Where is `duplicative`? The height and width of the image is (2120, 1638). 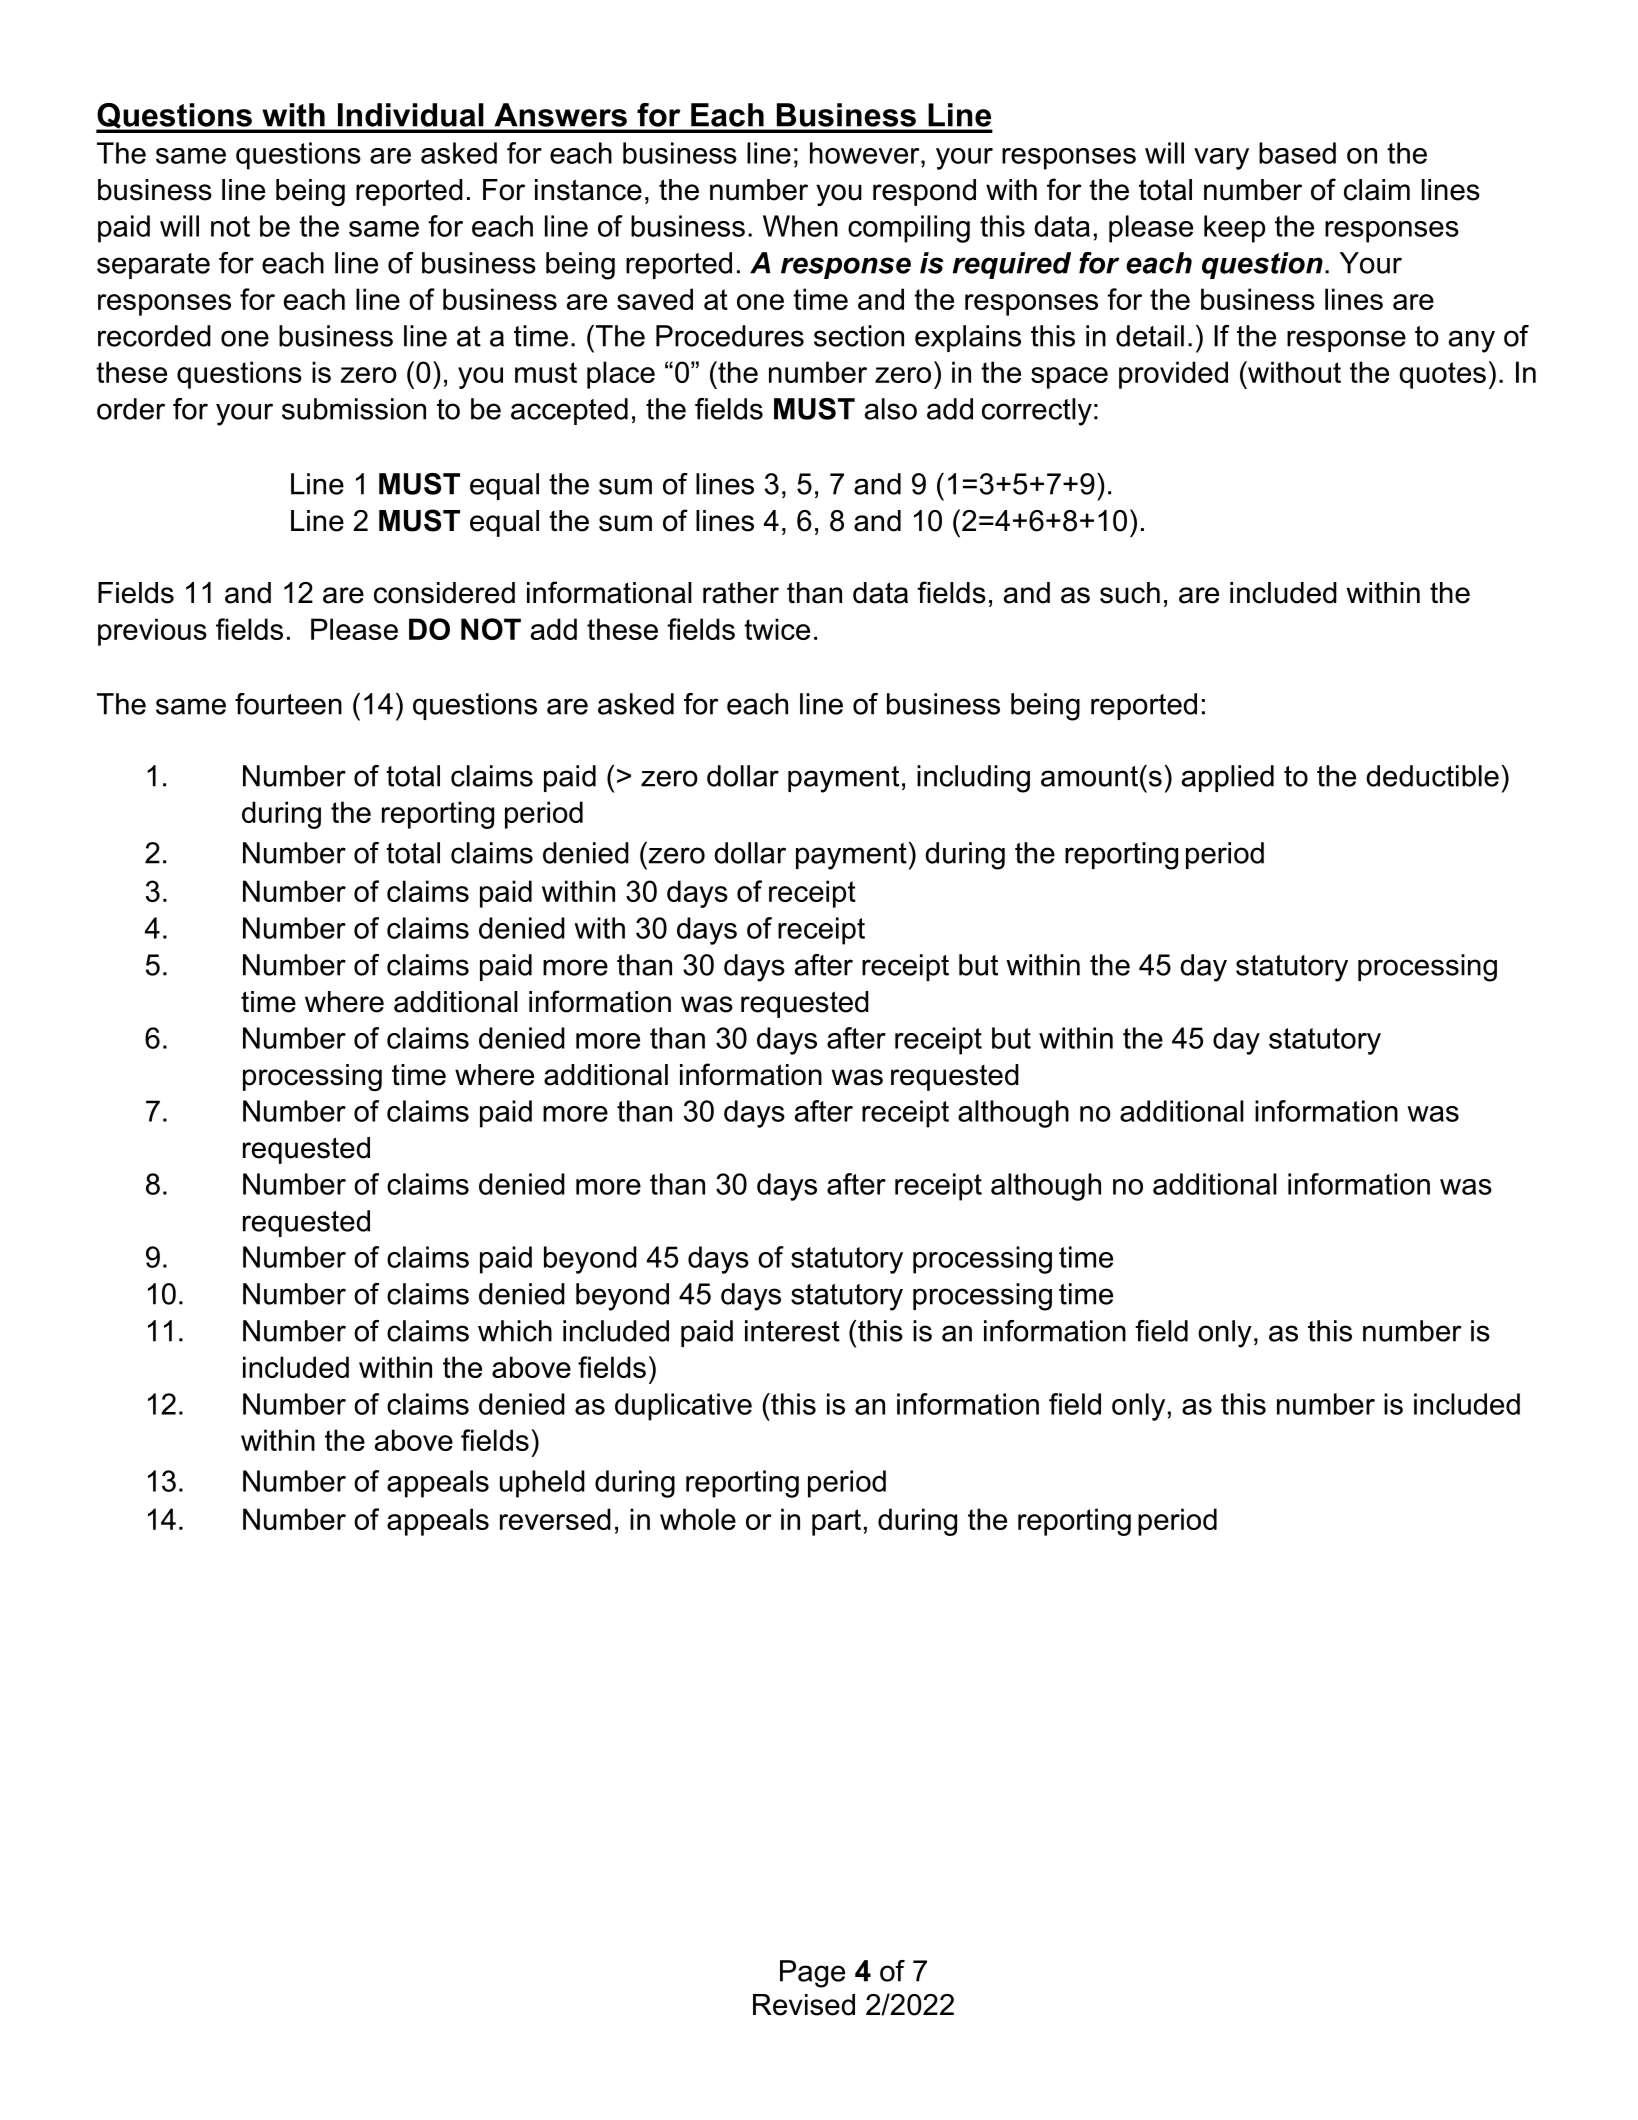 duplicative is located at coordinates (683, 1407).
